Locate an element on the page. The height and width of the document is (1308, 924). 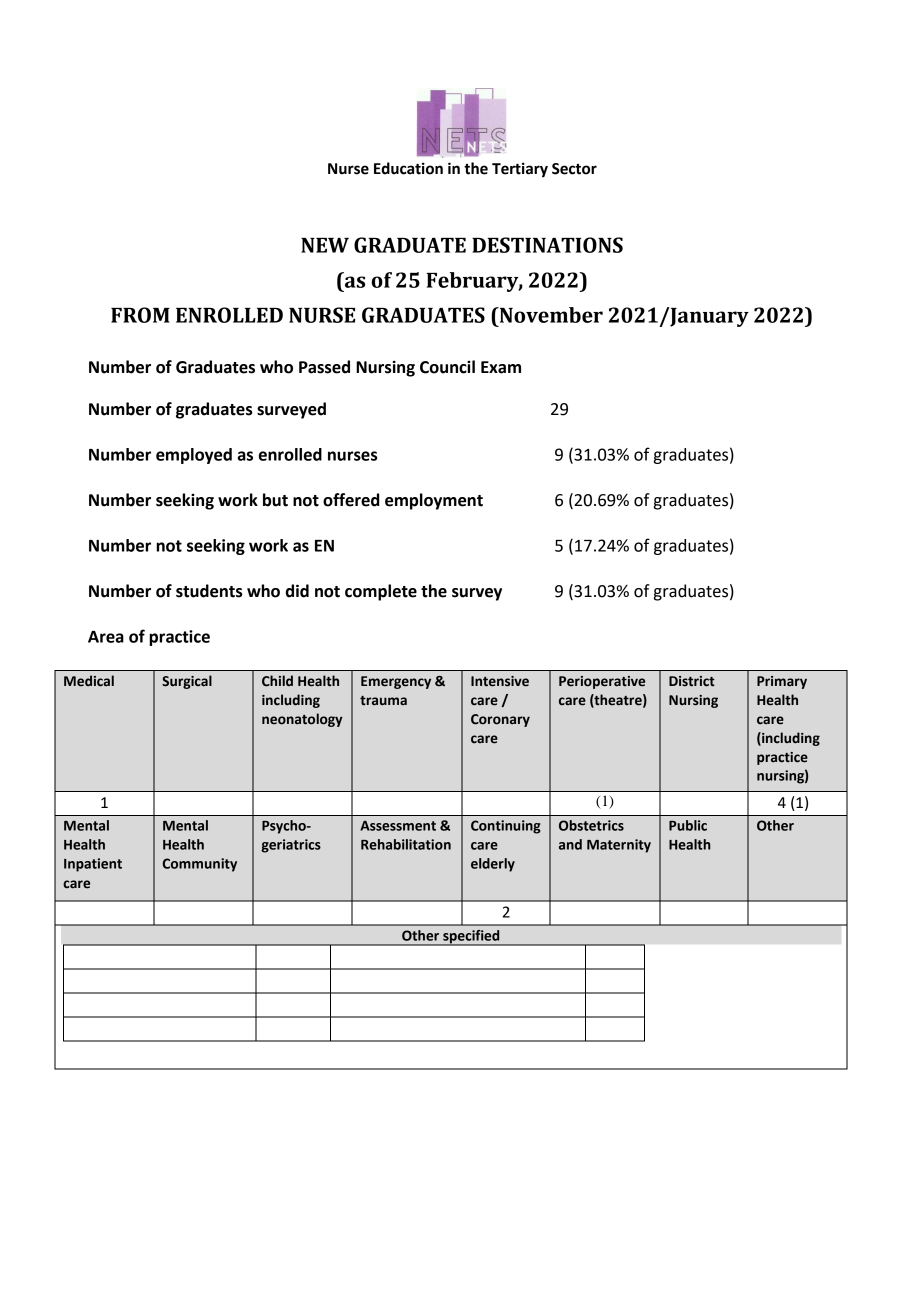
Community is located at coordinates (199, 865).
